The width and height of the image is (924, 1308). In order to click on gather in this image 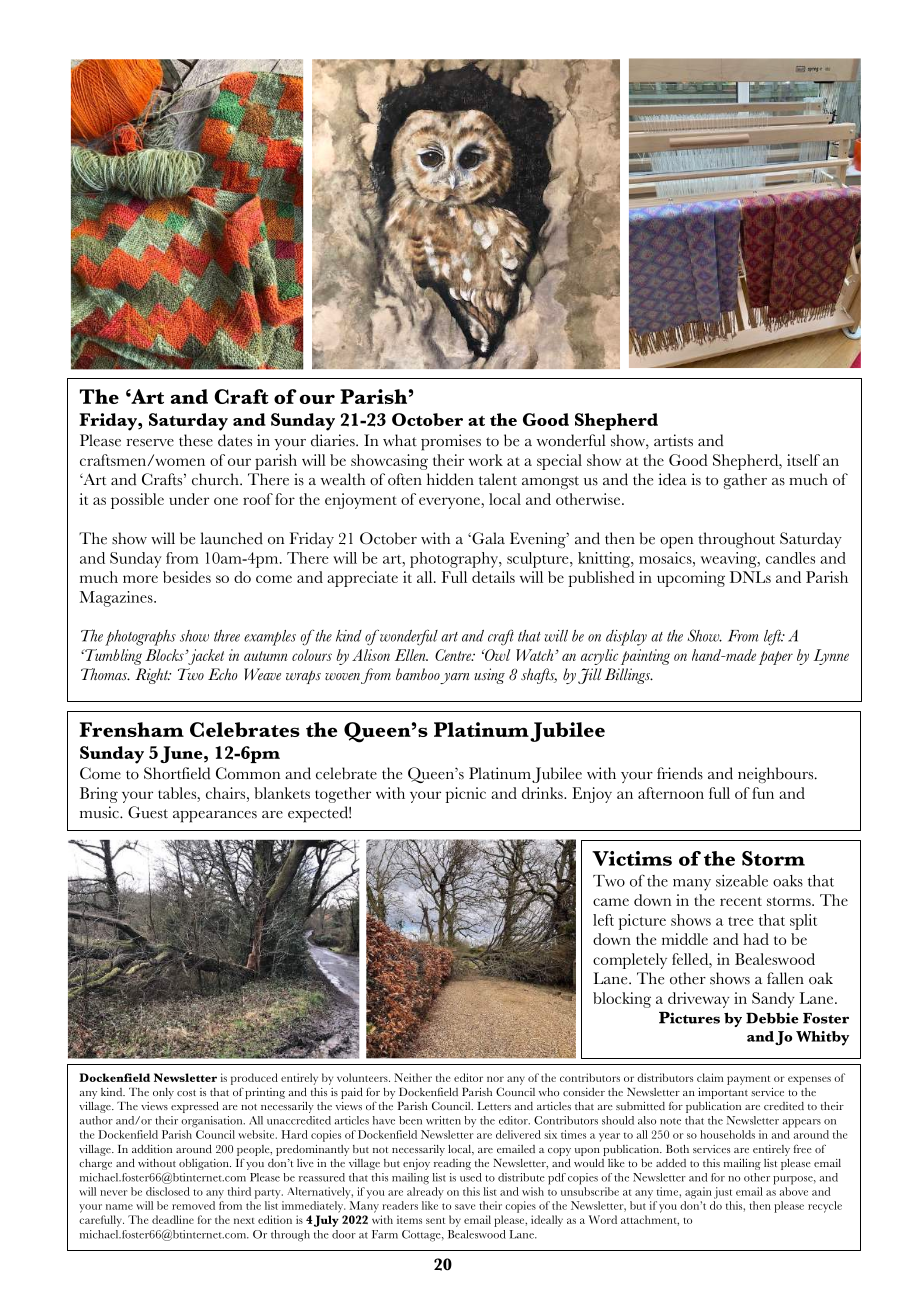, I will do `click(745, 481)`.
